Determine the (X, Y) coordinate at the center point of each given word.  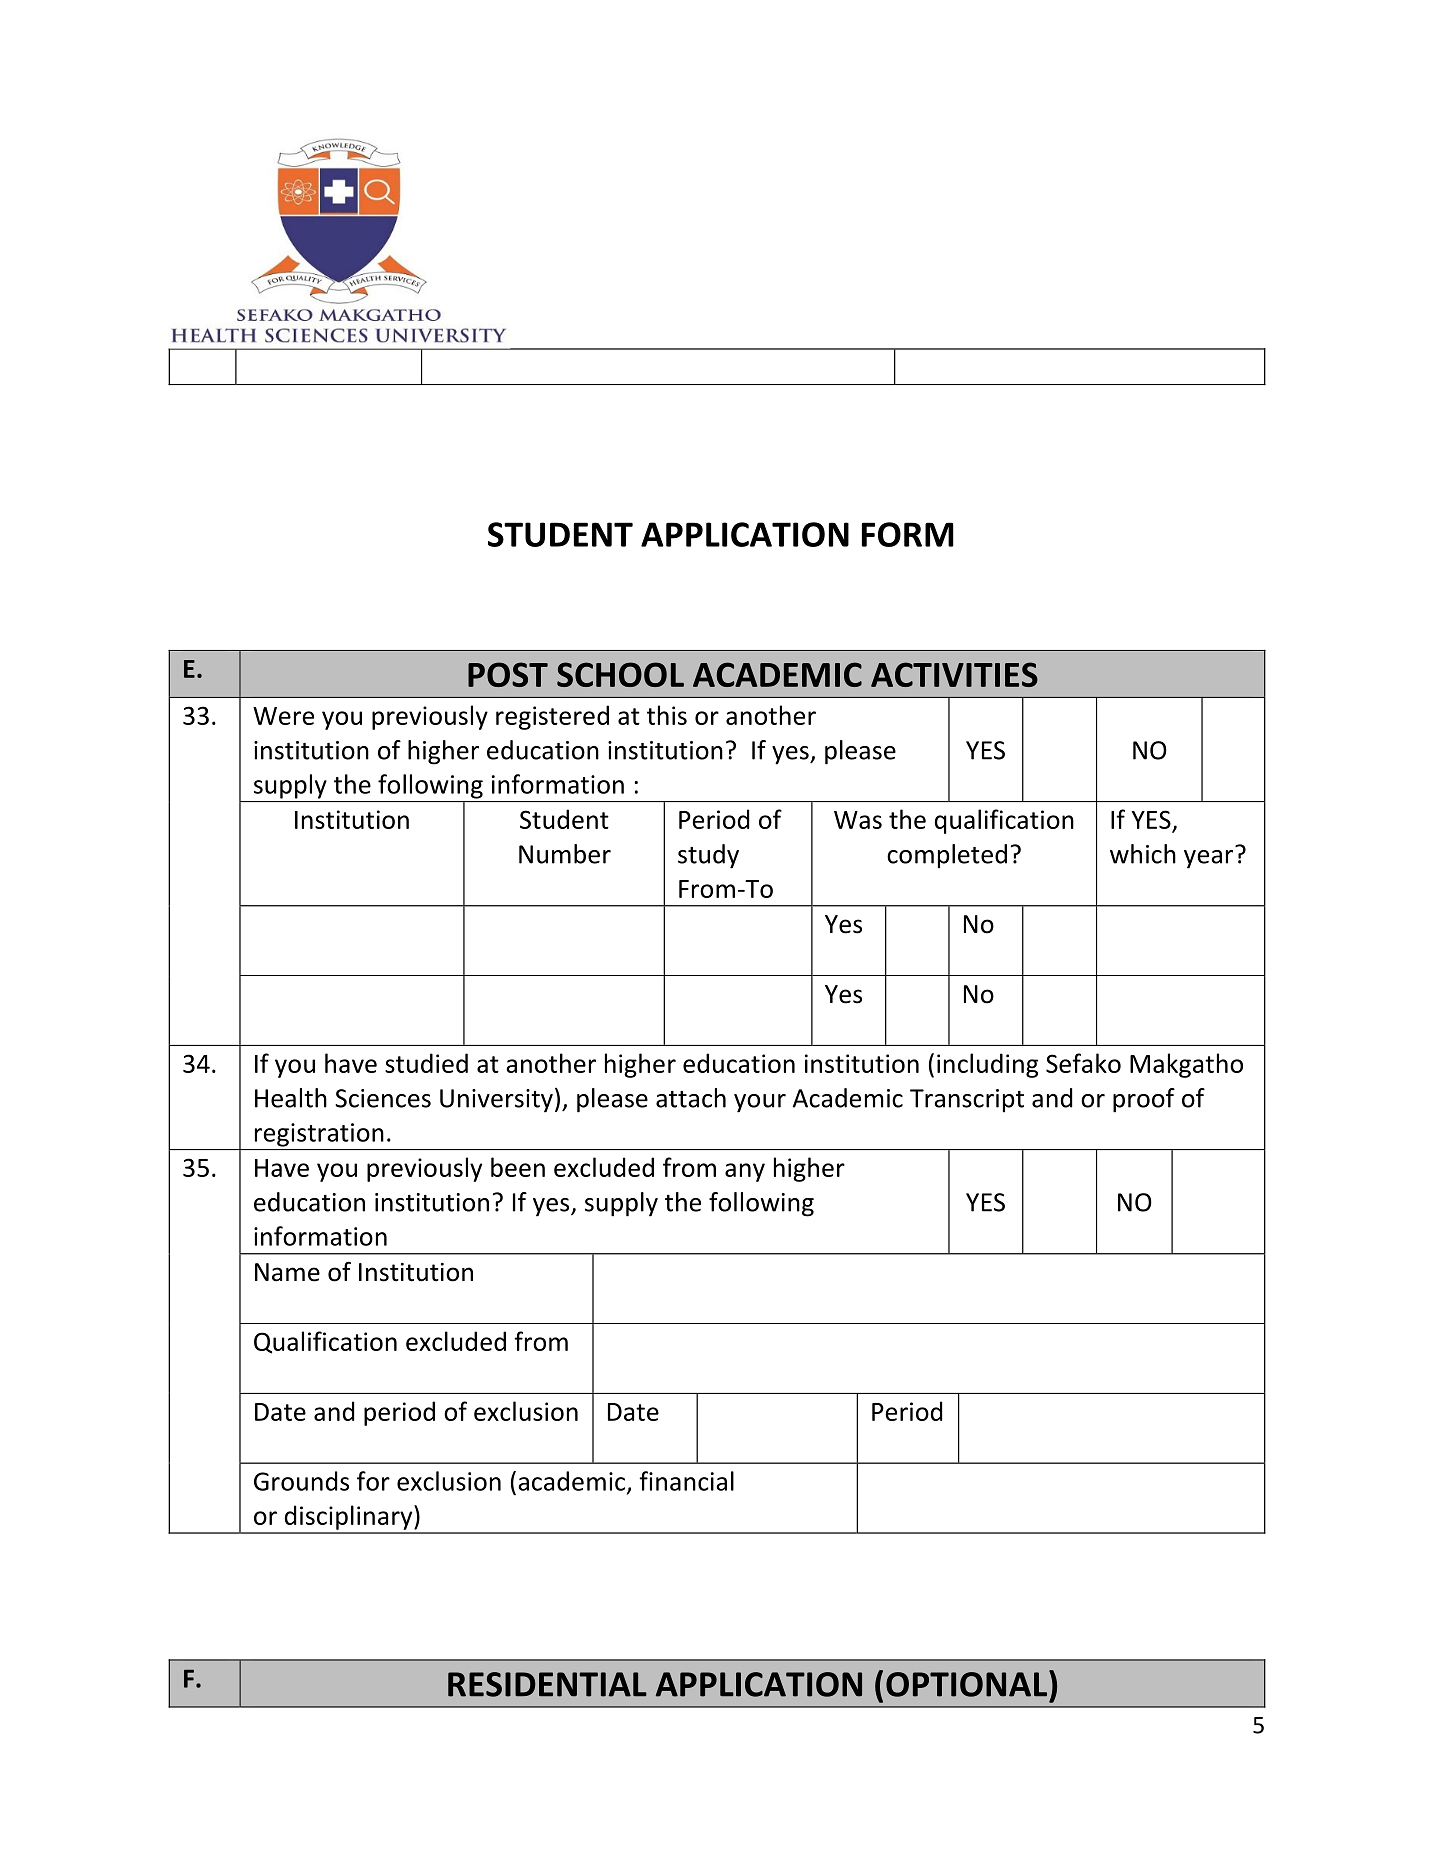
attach (691, 1098)
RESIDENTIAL (547, 1684)
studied (426, 1063)
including (987, 1065)
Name (287, 1272)
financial (686, 1481)
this (667, 715)
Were (283, 716)
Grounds (301, 1481)
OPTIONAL (968, 1683)
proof (1144, 1100)
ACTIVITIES (954, 674)
